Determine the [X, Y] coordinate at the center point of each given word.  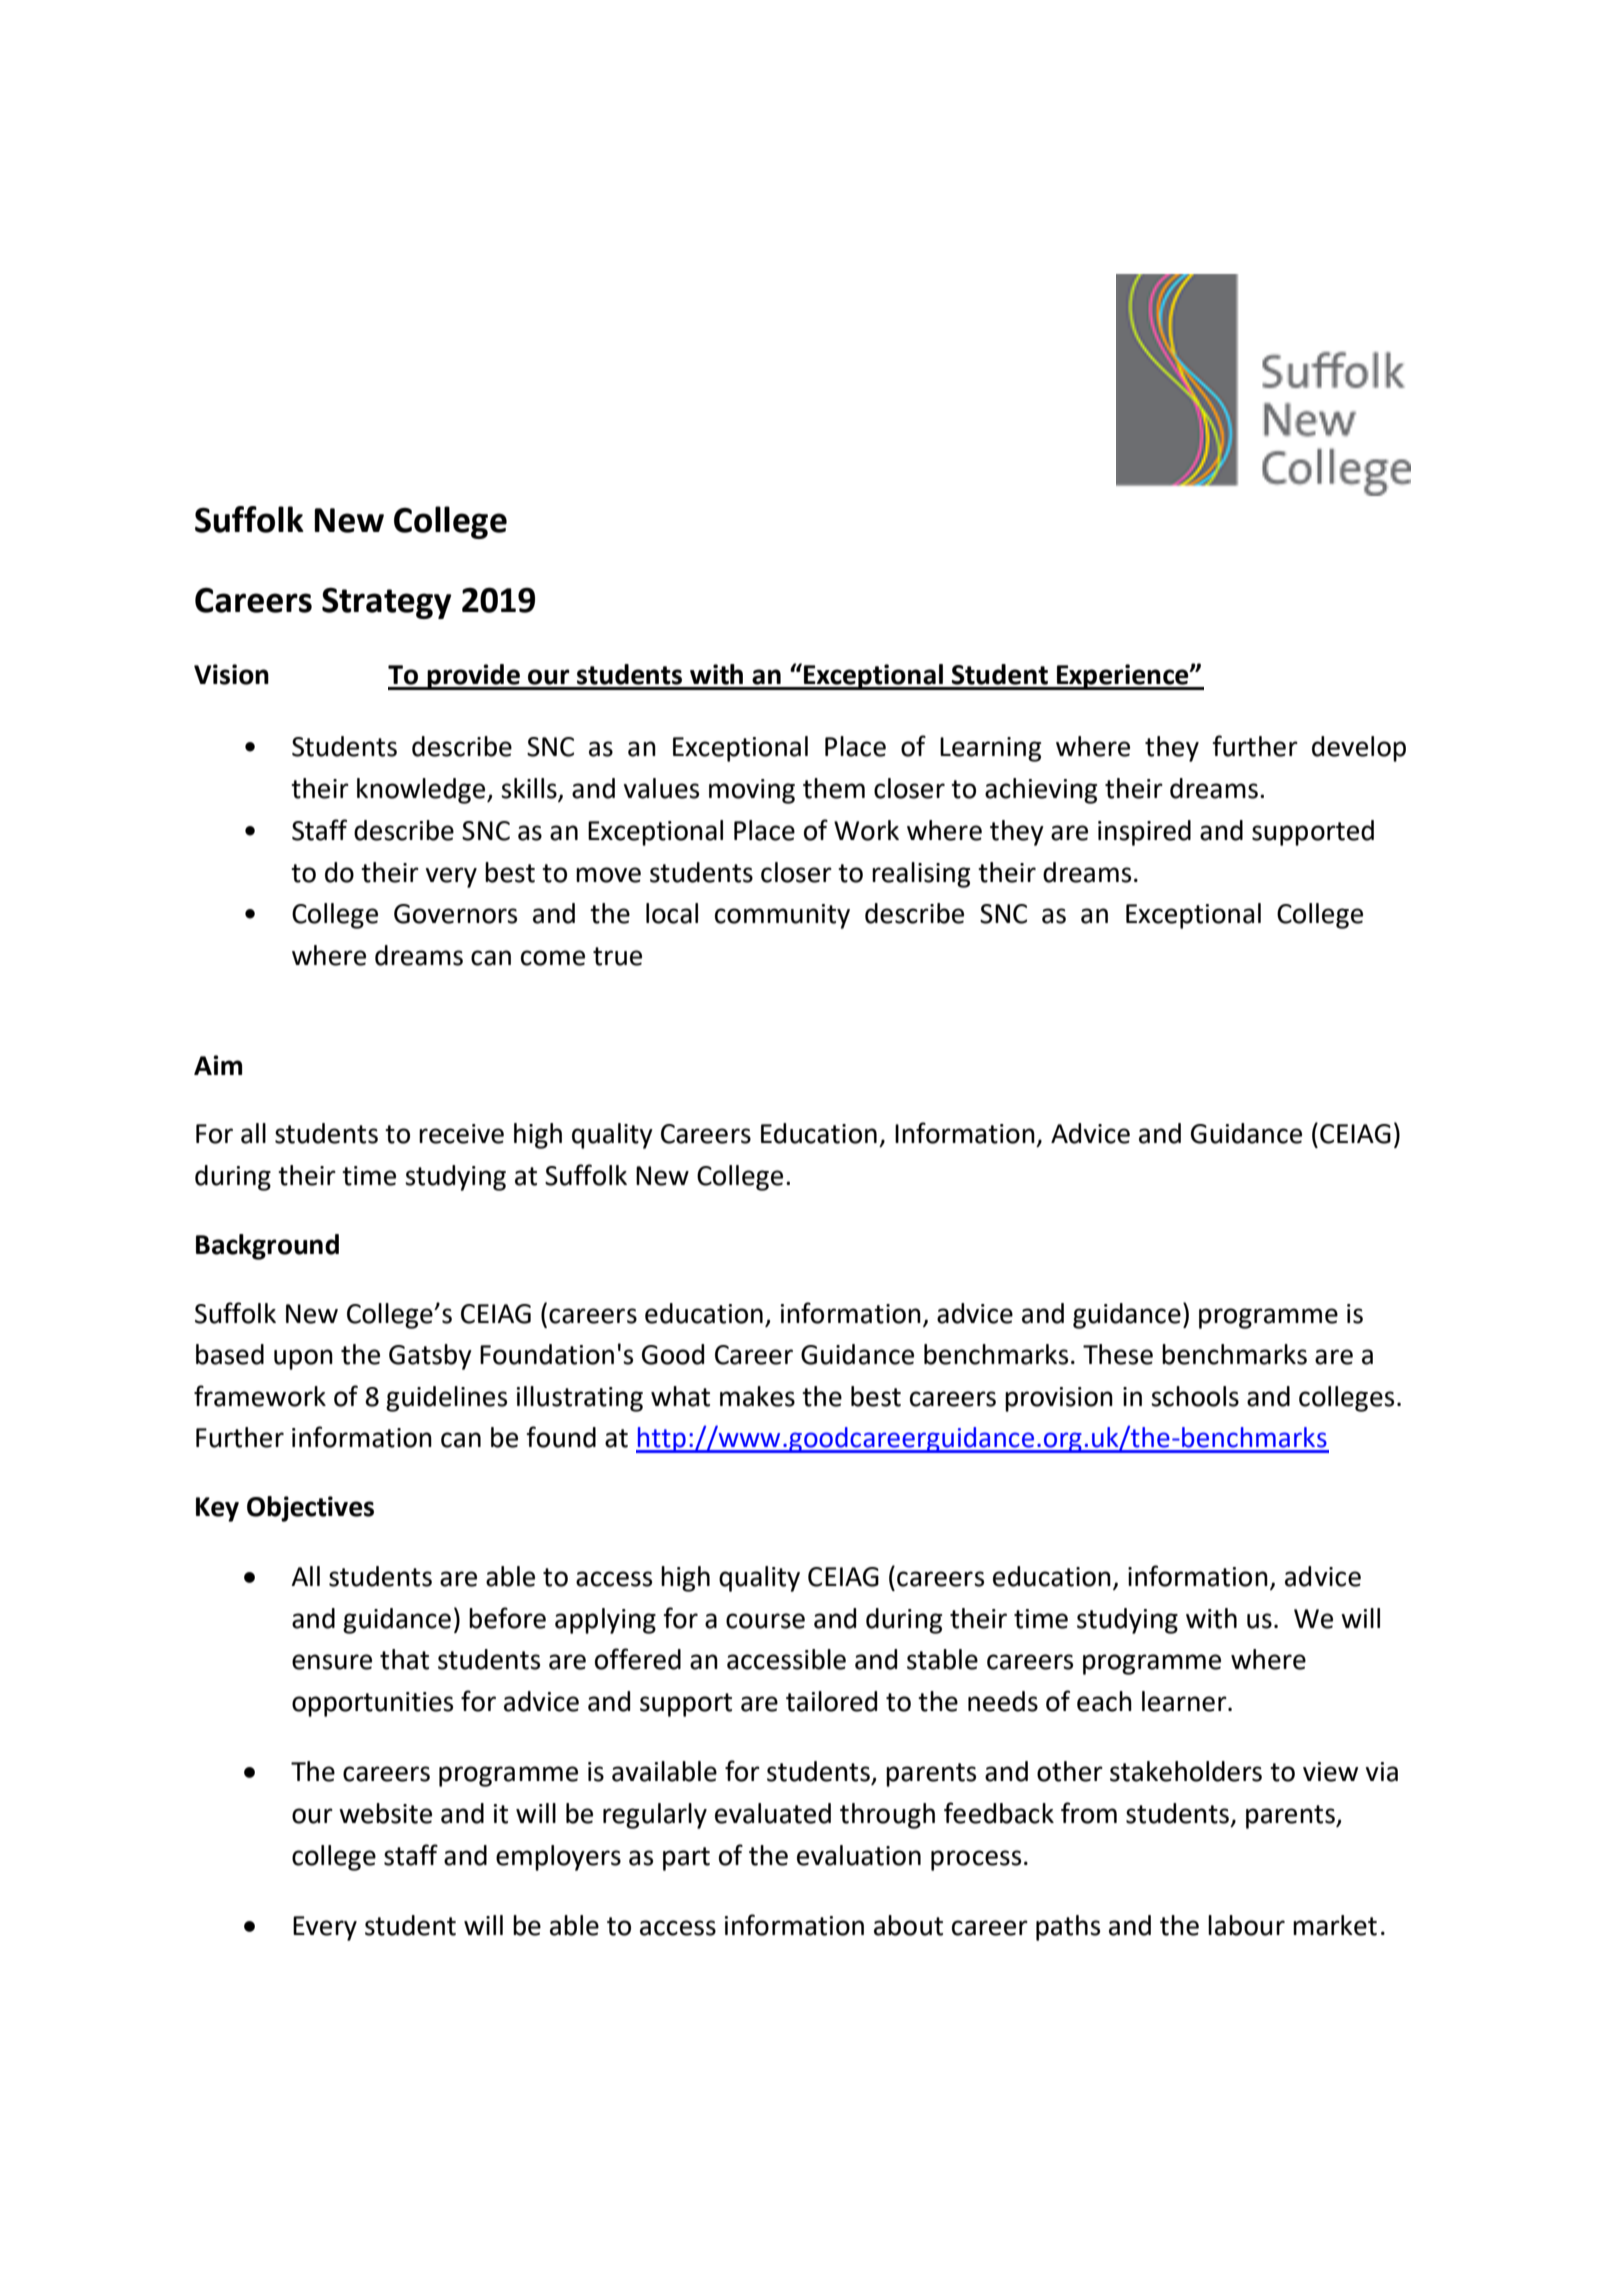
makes [757, 1396]
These [1118, 1354]
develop [1359, 749]
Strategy [387, 603]
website [385, 1813]
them [834, 788]
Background [267, 1247]
